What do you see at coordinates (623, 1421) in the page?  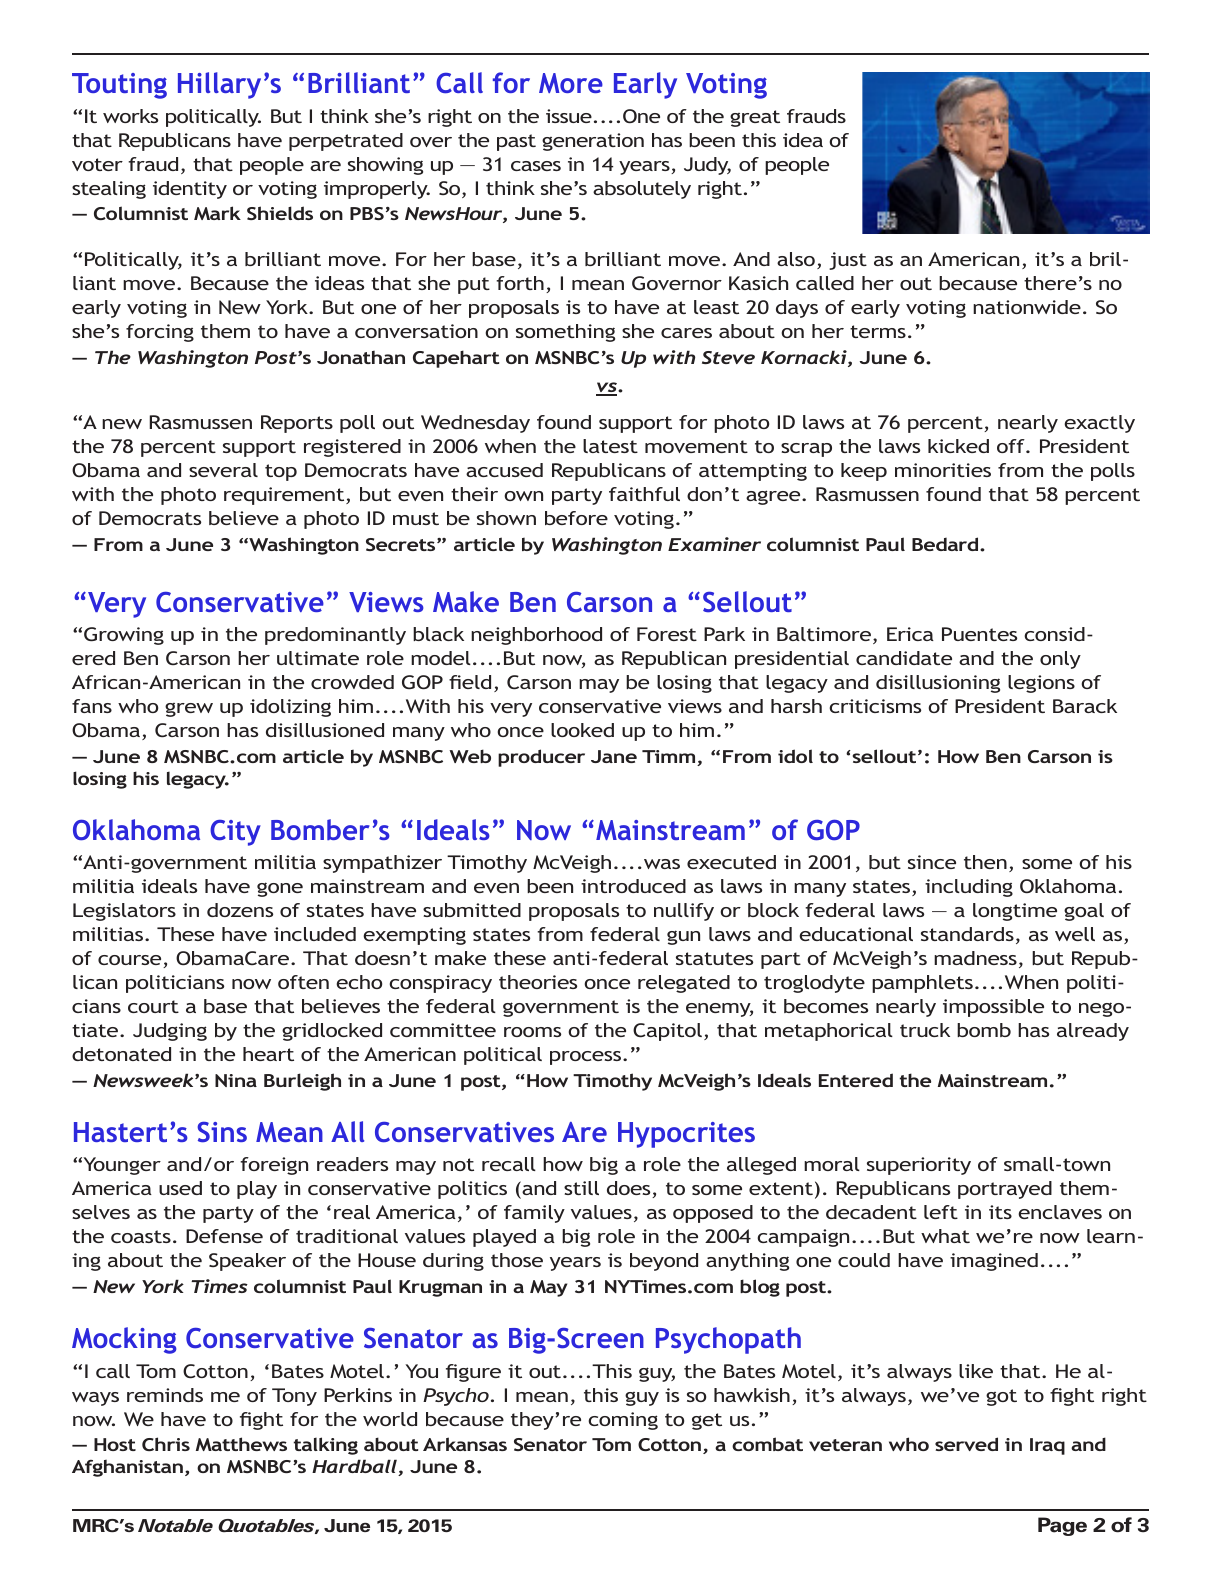 I see `coming` at bounding box center [623, 1421].
